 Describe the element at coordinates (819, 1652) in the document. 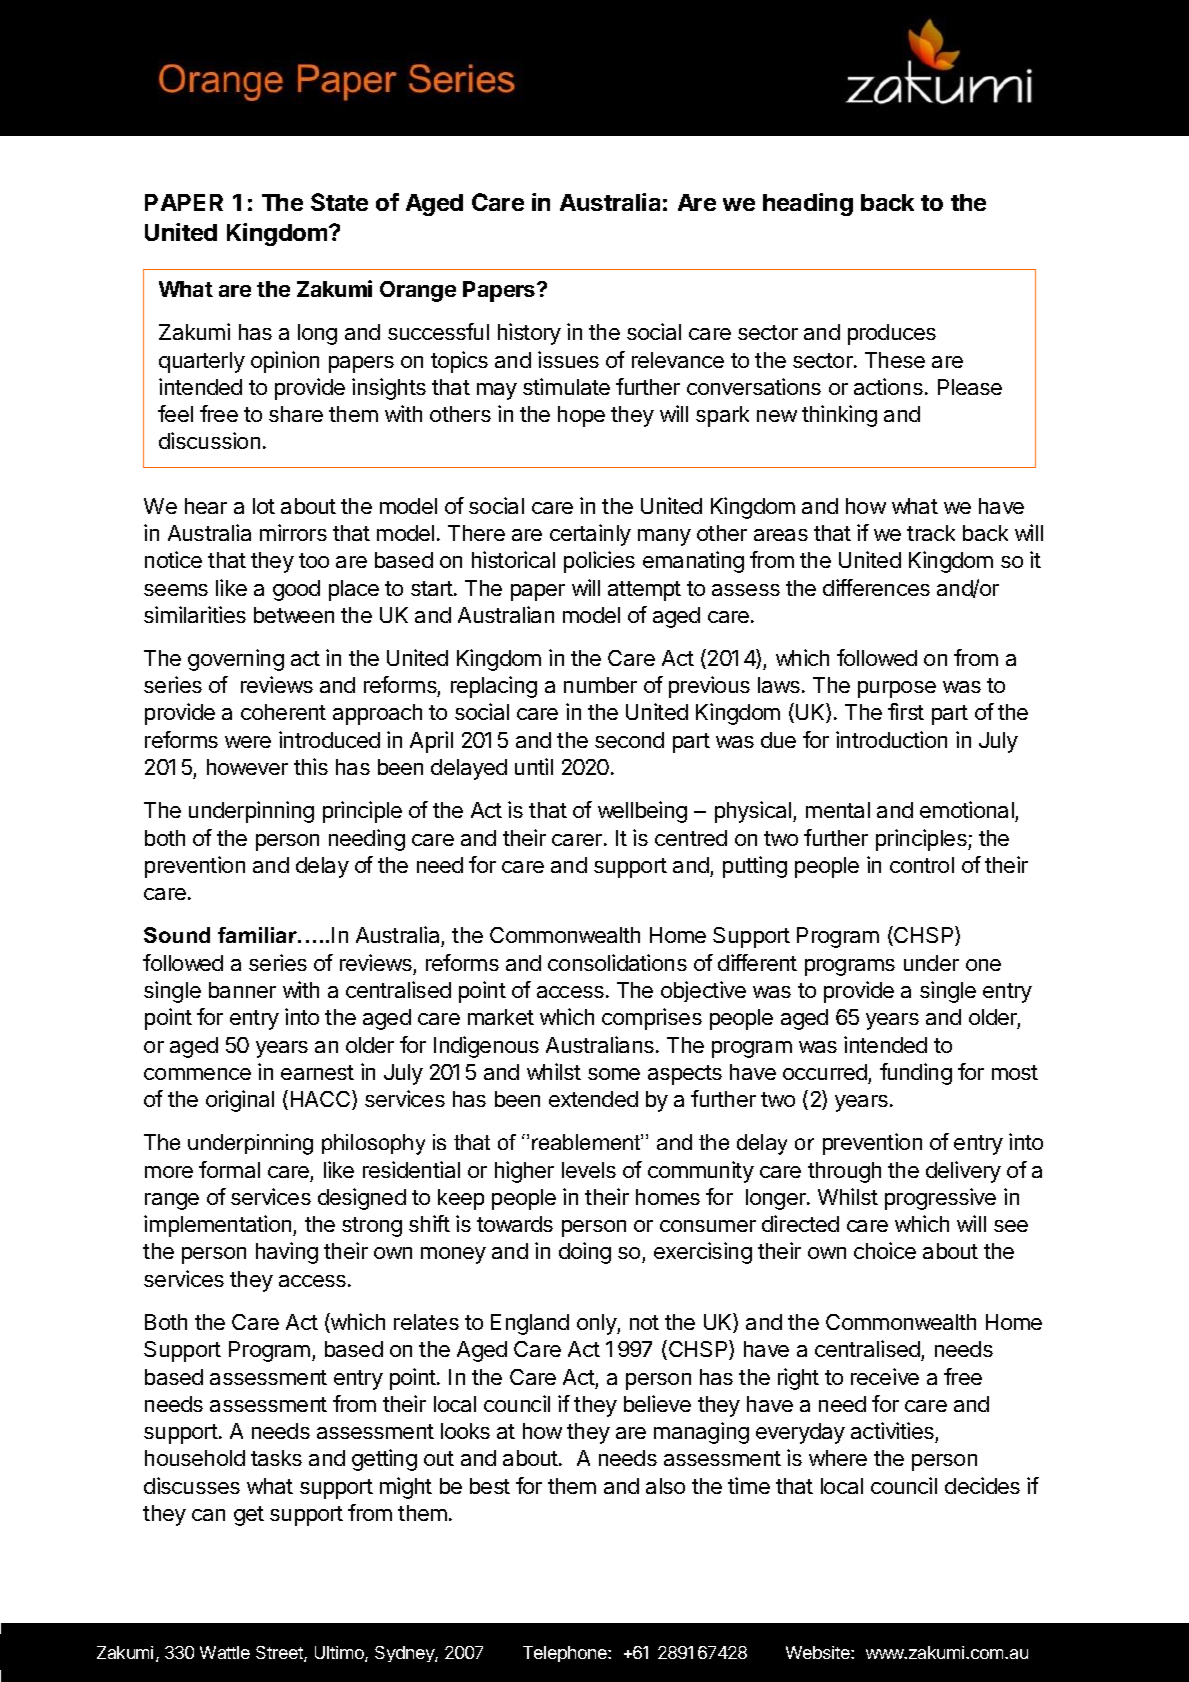

I see `Website` at that location.
